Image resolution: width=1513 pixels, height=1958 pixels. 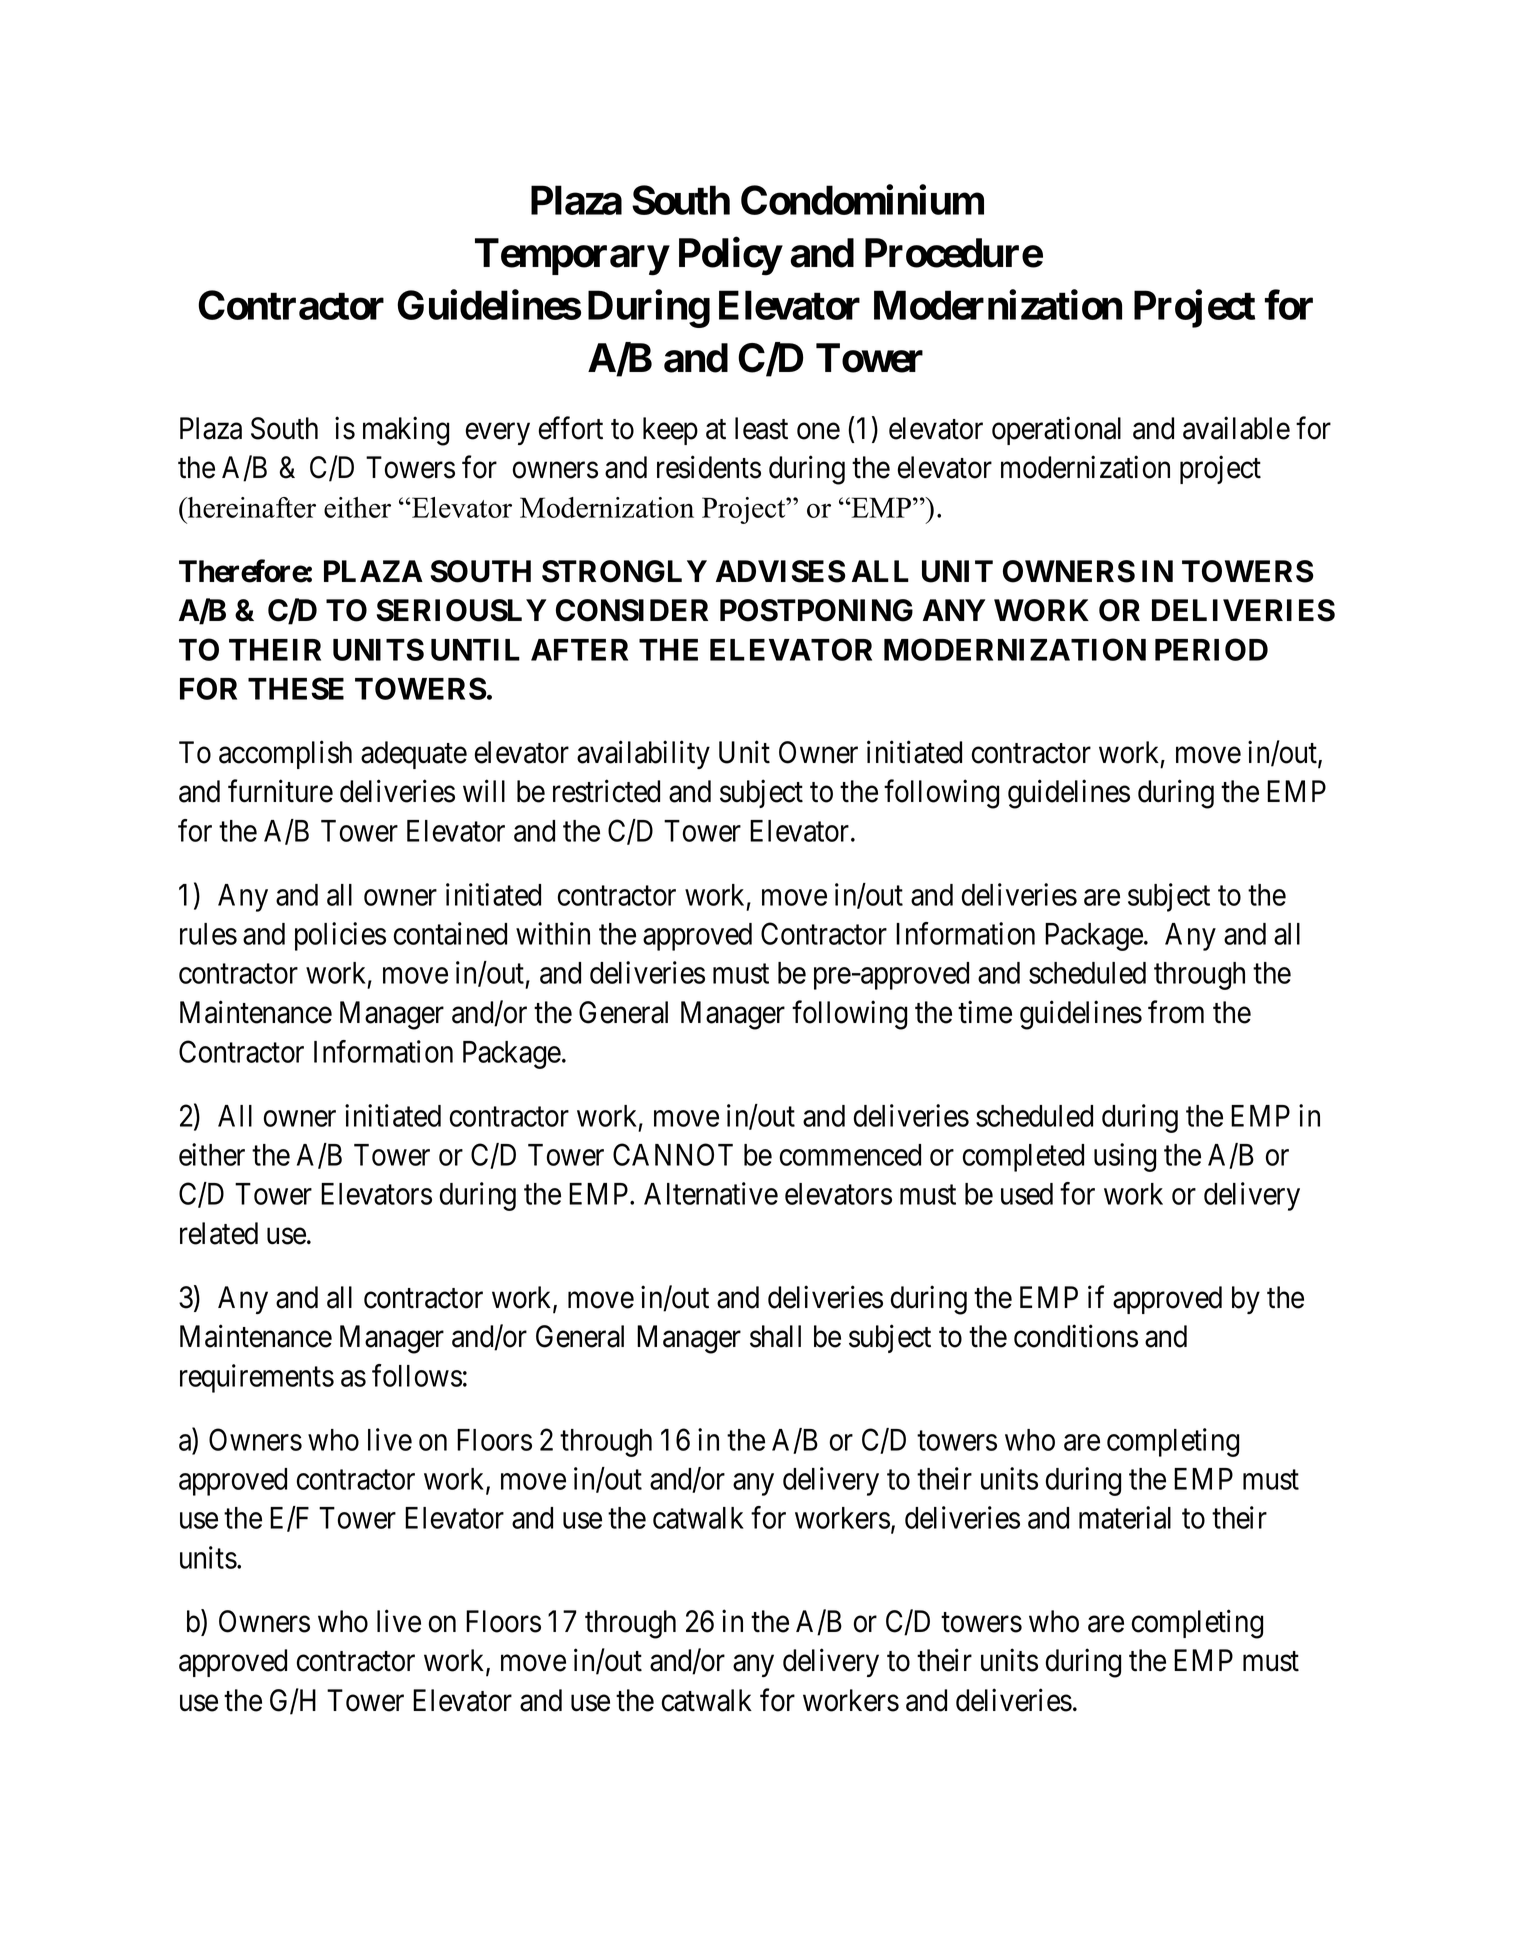 What do you see at coordinates (862, 200) in the document?
I see `Condominium` at bounding box center [862, 200].
